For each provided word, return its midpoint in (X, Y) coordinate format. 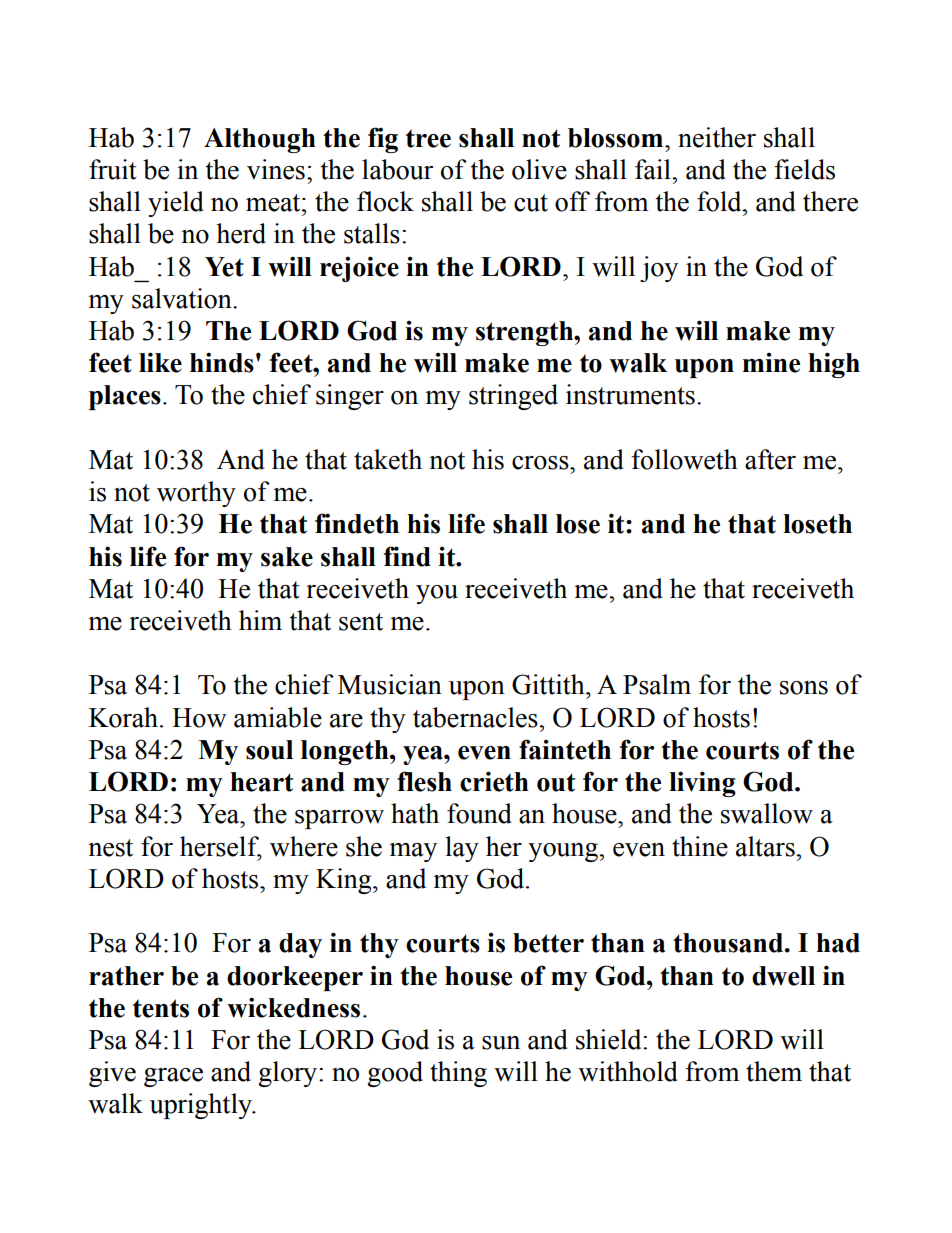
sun (501, 1043)
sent (361, 622)
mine (771, 363)
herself (220, 847)
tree (428, 139)
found (479, 813)
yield (176, 204)
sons (804, 688)
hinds (222, 362)
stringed (513, 397)
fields (804, 169)
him (260, 620)
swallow (767, 813)
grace (173, 1077)
